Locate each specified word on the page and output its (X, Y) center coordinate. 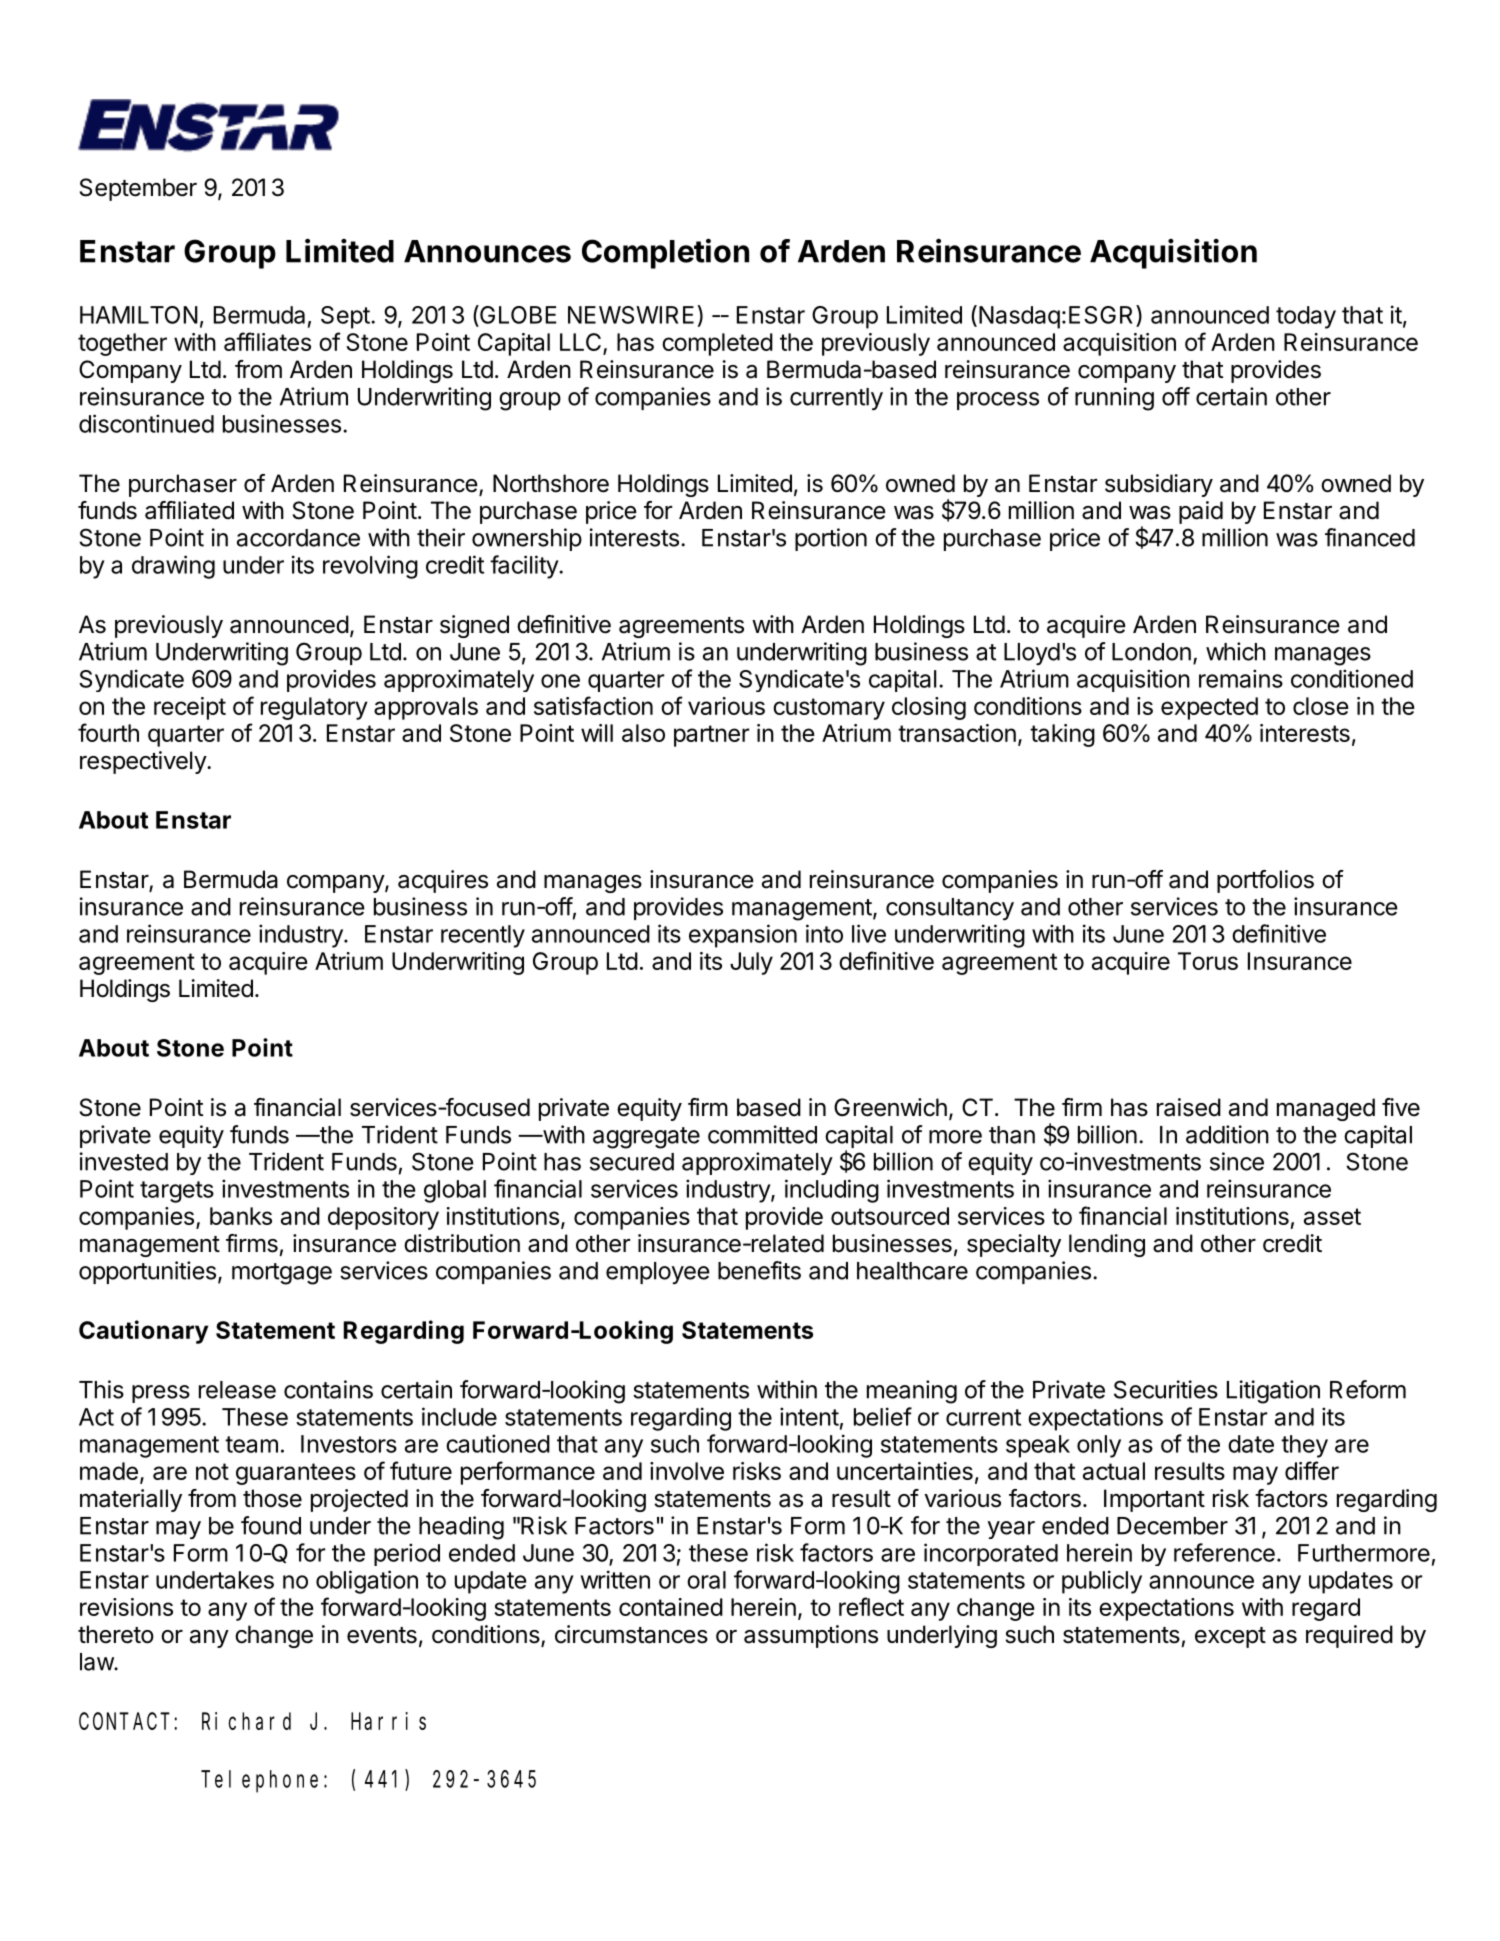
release (237, 1390)
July (751, 963)
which (1236, 651)
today (1306, 317)
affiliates (267, 341)
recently (483, 936)
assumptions (811, 1636)
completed (717, 344)
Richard (246, 1721)
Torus (1208, 961)
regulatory (314, 708)
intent (809, 1416)
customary (829, 709)
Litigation (1273, 1392)
